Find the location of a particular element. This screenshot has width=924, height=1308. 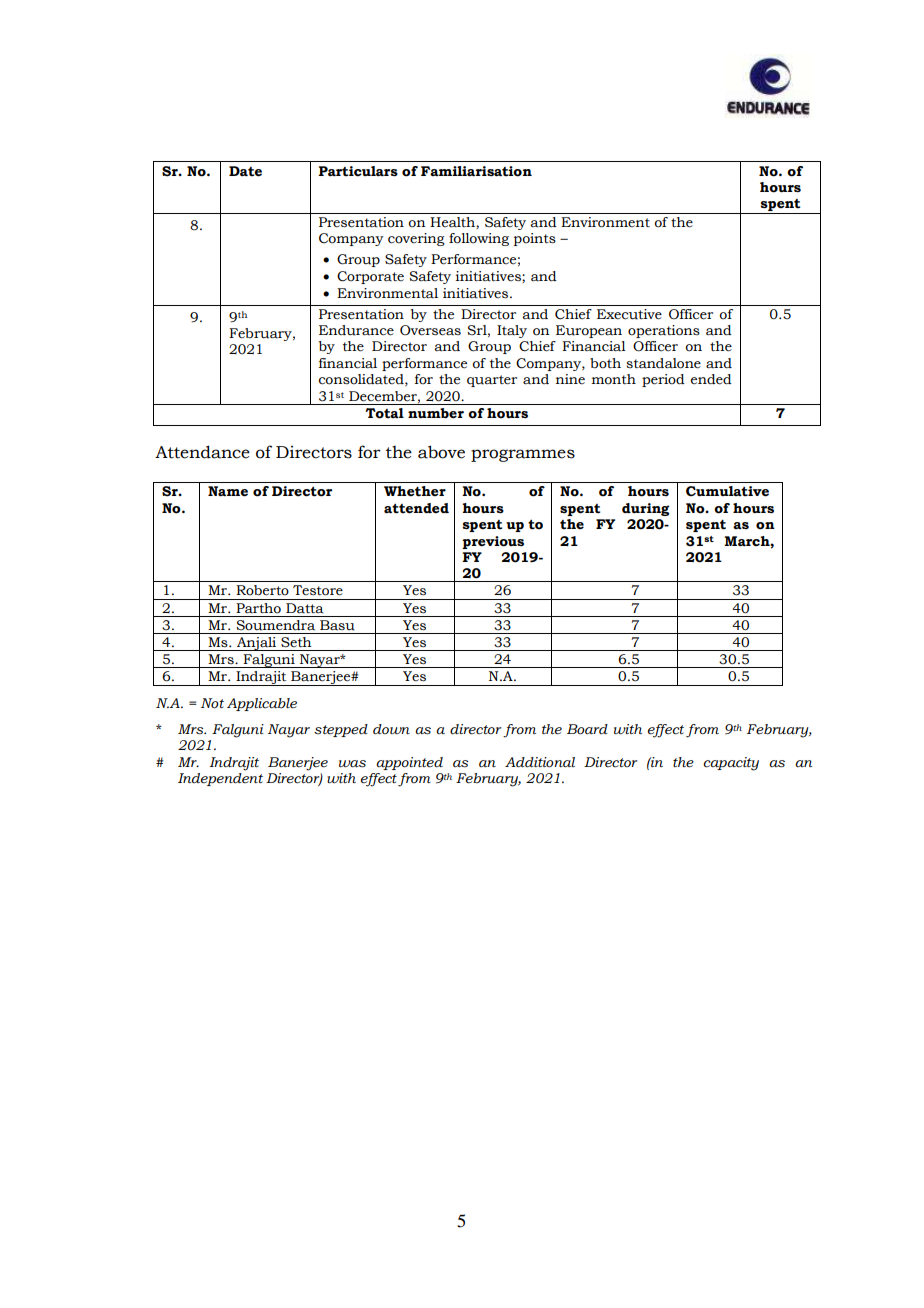

Independent is located at coordinates (220, 779).
